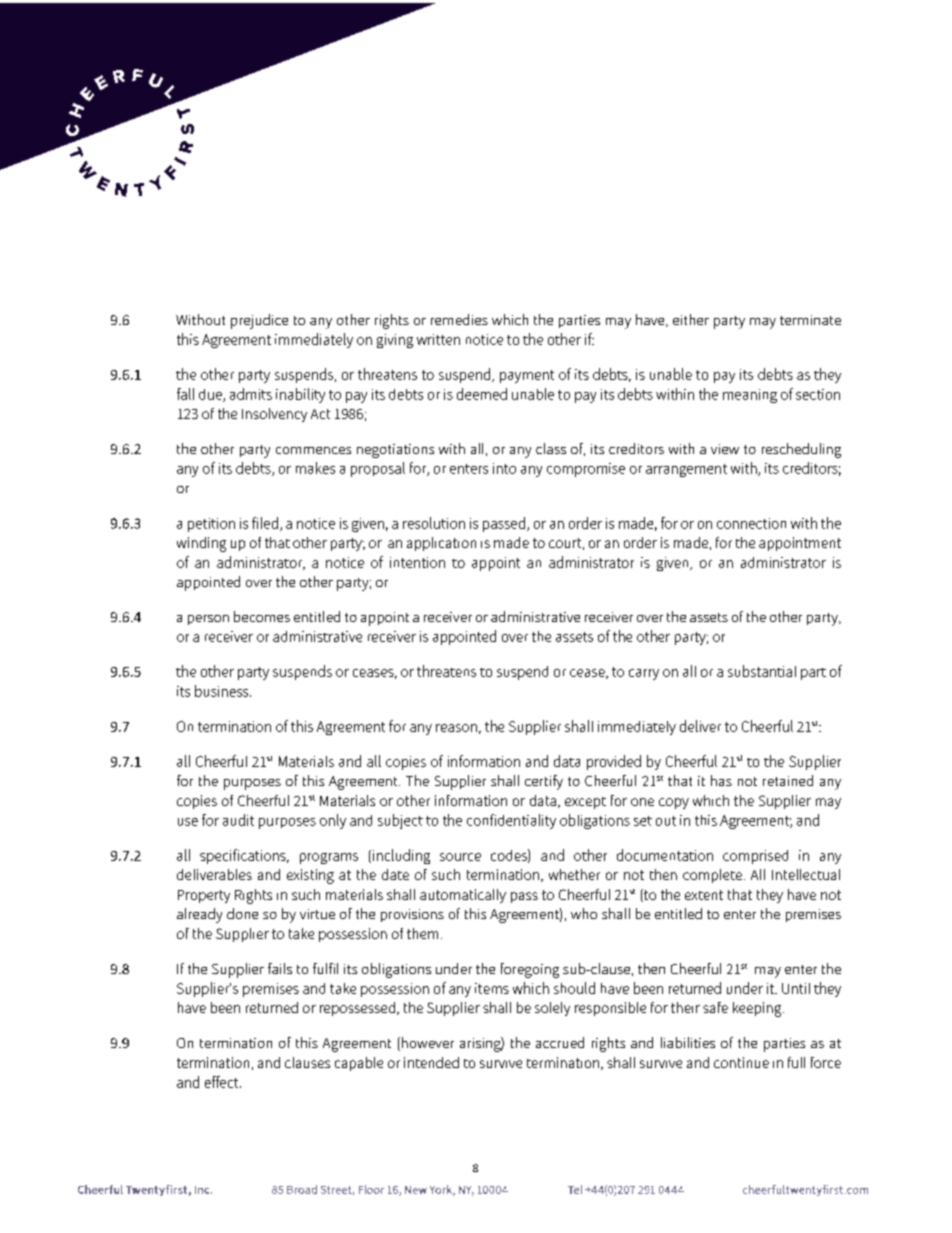 This screenshot has height=1233, width=952. Describe the element at coordinates (315, 468) in the screenshot. I see `makes` at that location.
